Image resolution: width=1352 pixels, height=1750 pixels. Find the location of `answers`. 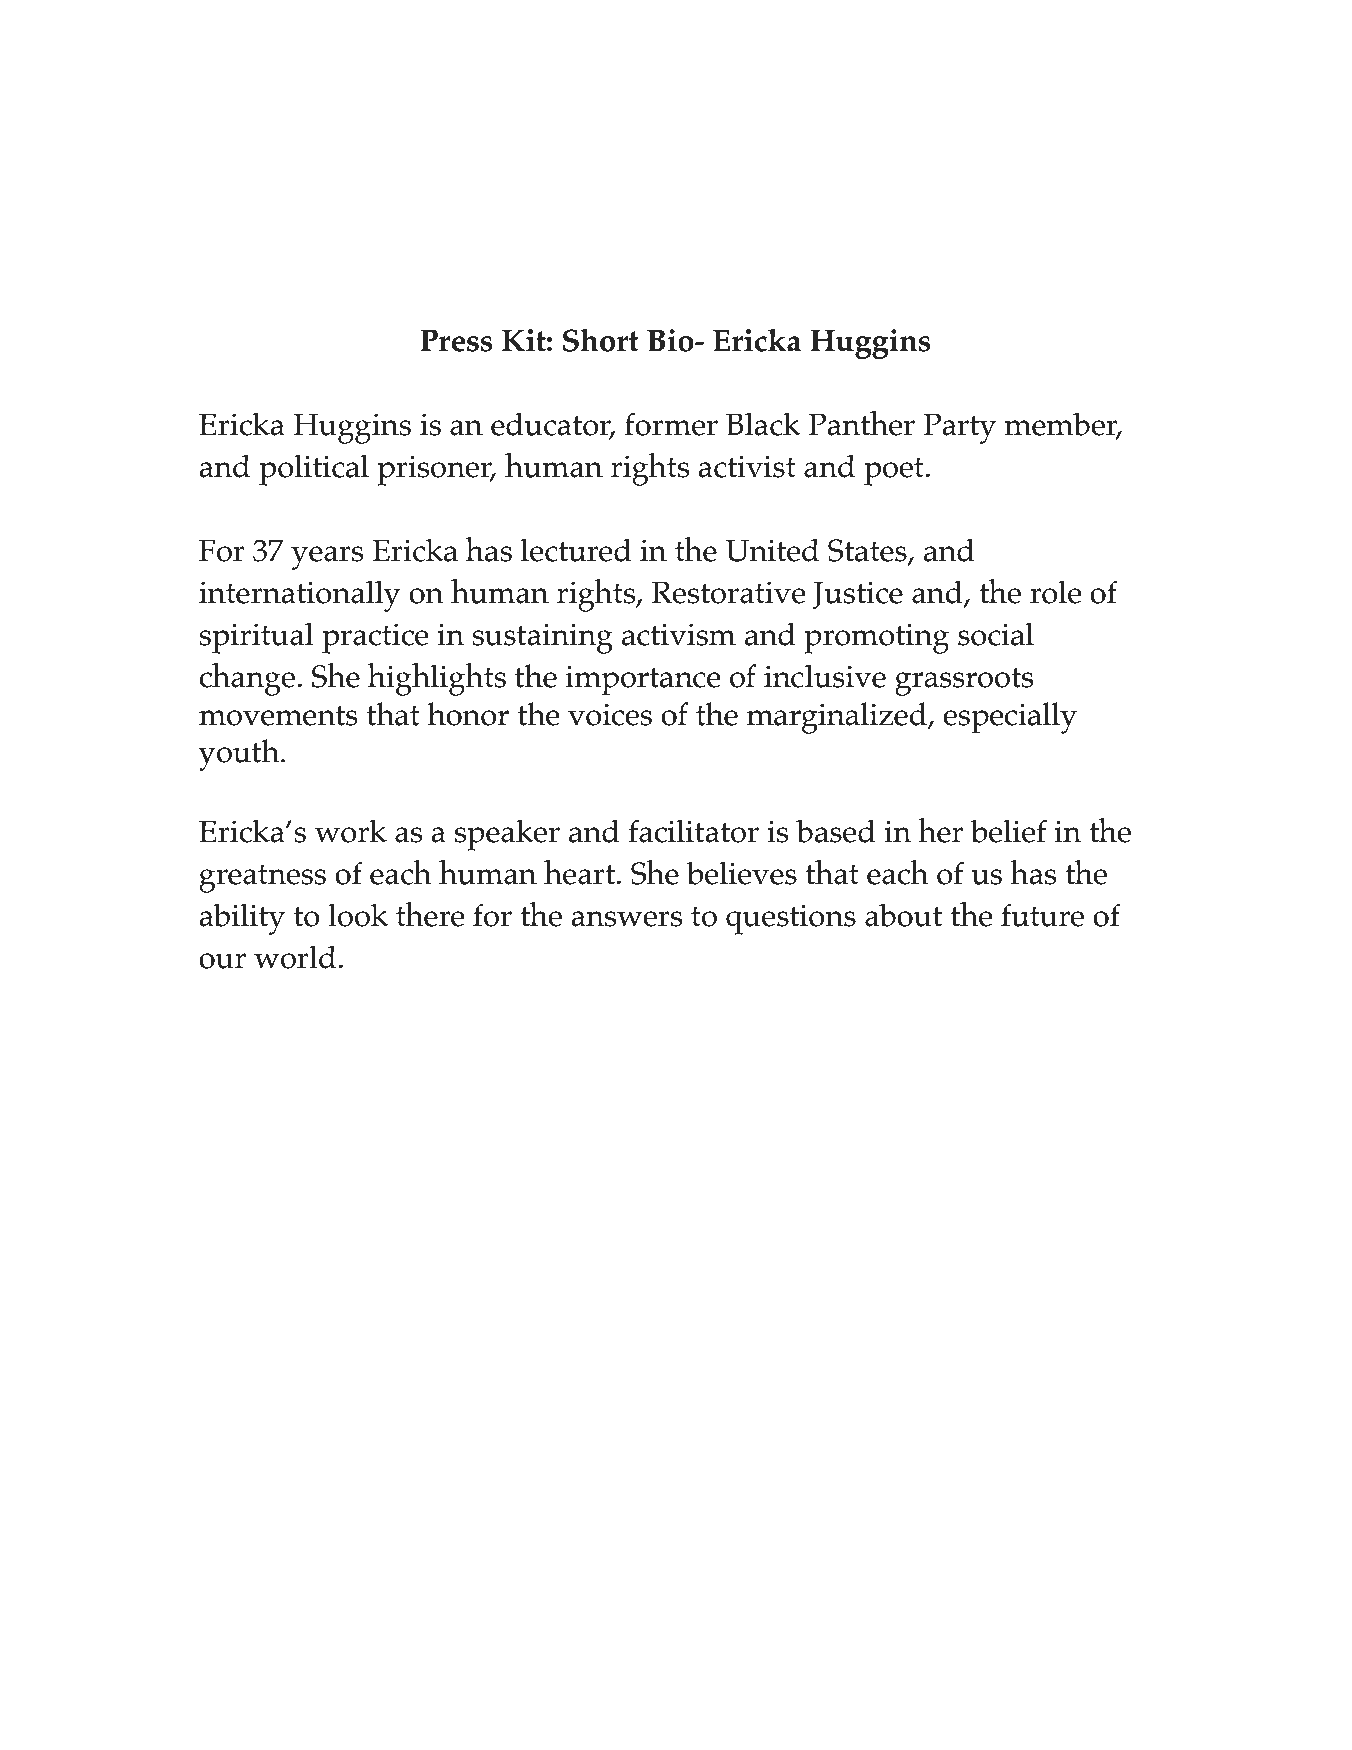

answers is located at coordinates (627, 919).
